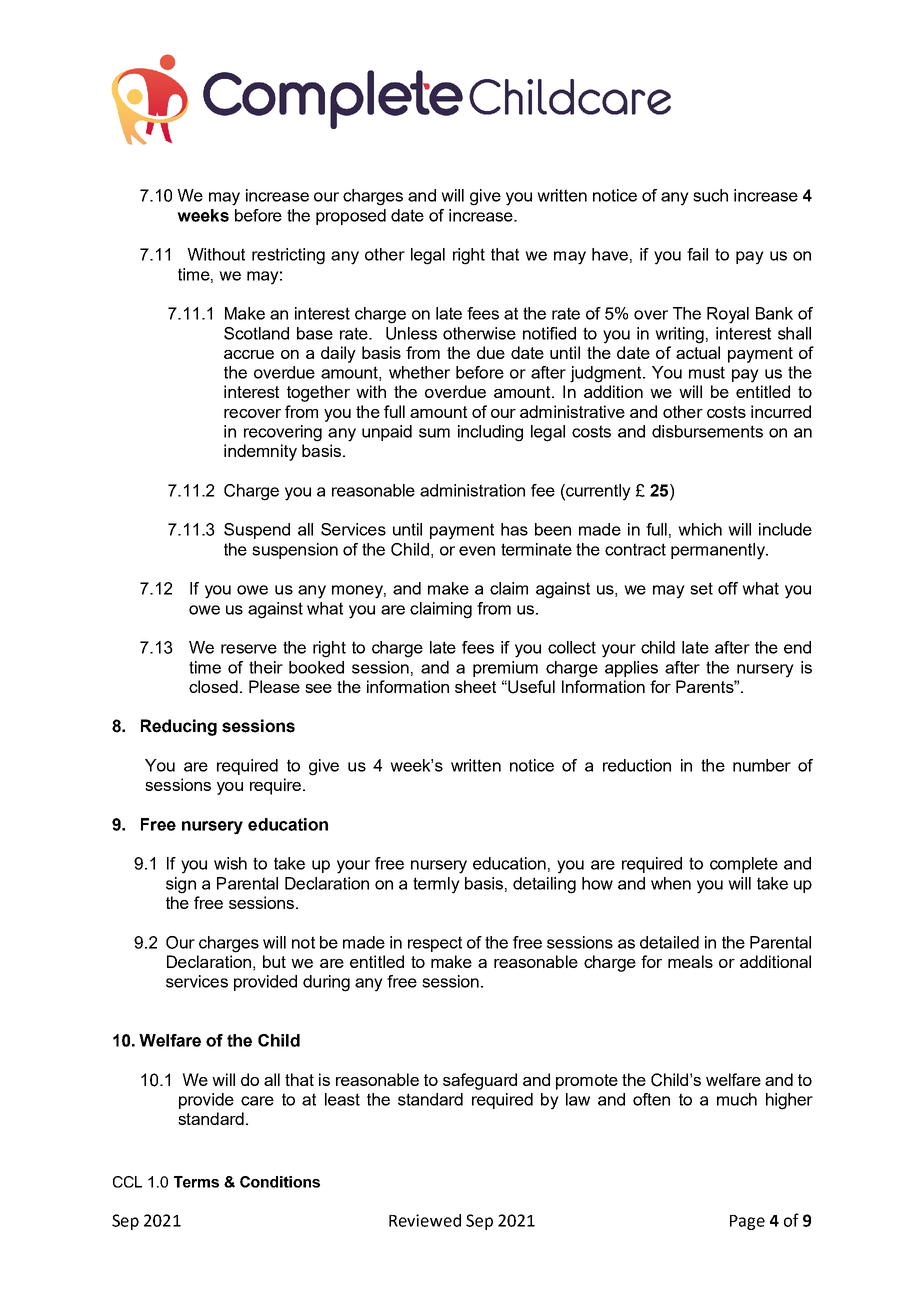 This page has height=1308, width=924. What do you see at coordinates (475, 686) in the page?
I see `sheet` at bounding box center [475, 686].
